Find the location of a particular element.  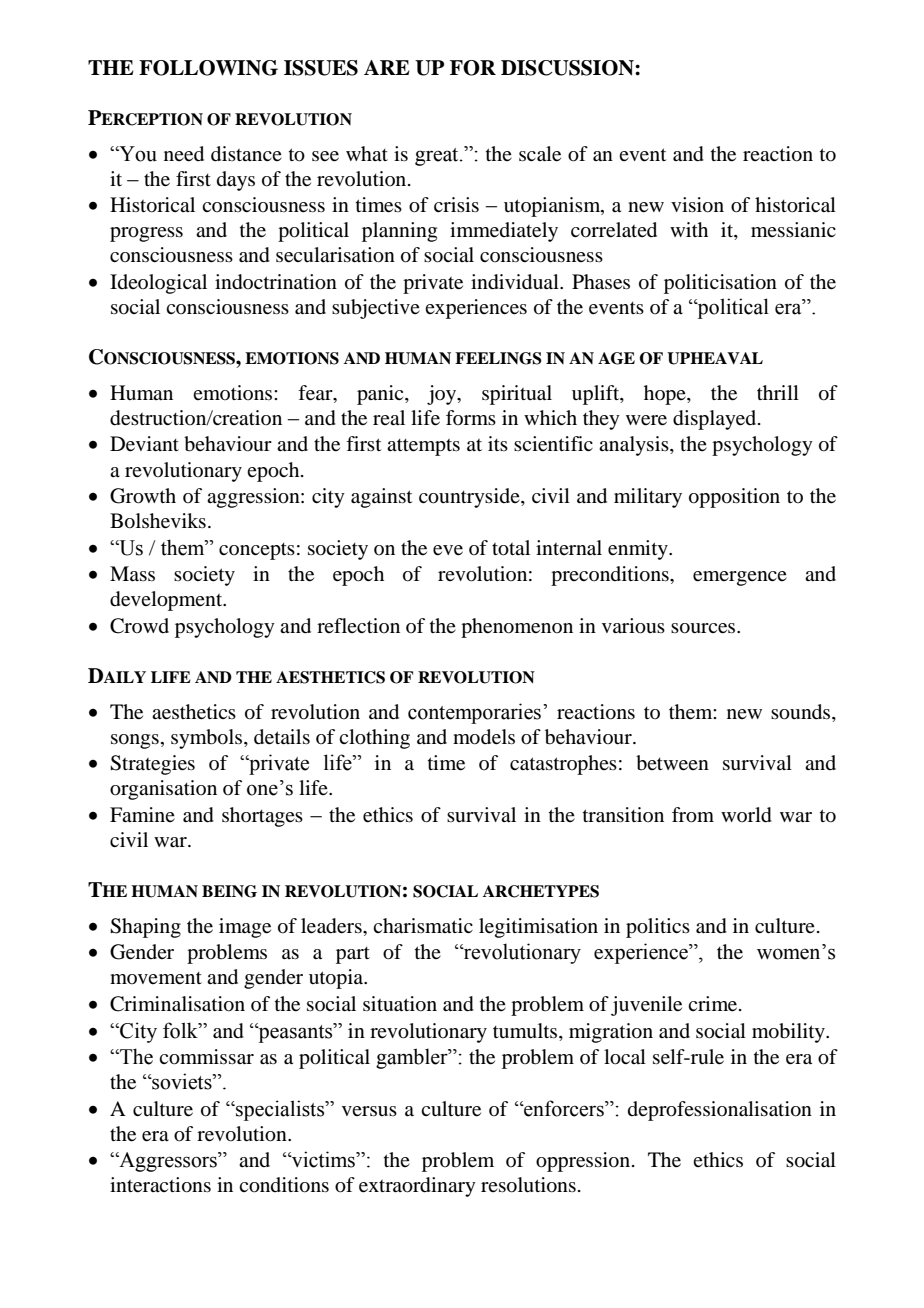

vision is located at coordinates (697, 205).
